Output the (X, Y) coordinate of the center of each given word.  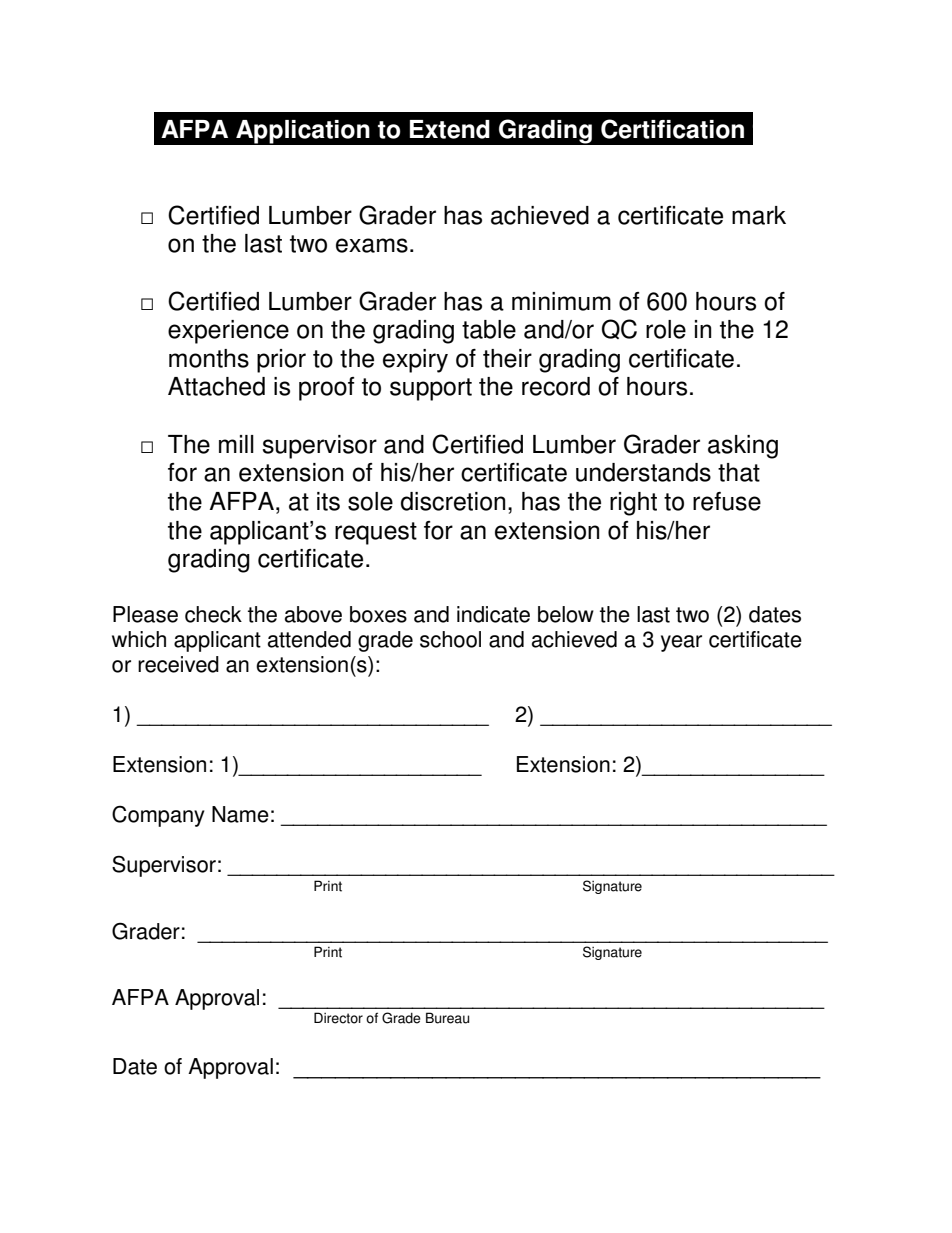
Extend (450, 129)
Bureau (447, 1018)
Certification (672, 129)
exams (372, 245)
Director (338, 1018)
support (431, 389)
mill (236, 444)
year (681, 643)
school (450, 639)
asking (743, 447)
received (178, 664)
